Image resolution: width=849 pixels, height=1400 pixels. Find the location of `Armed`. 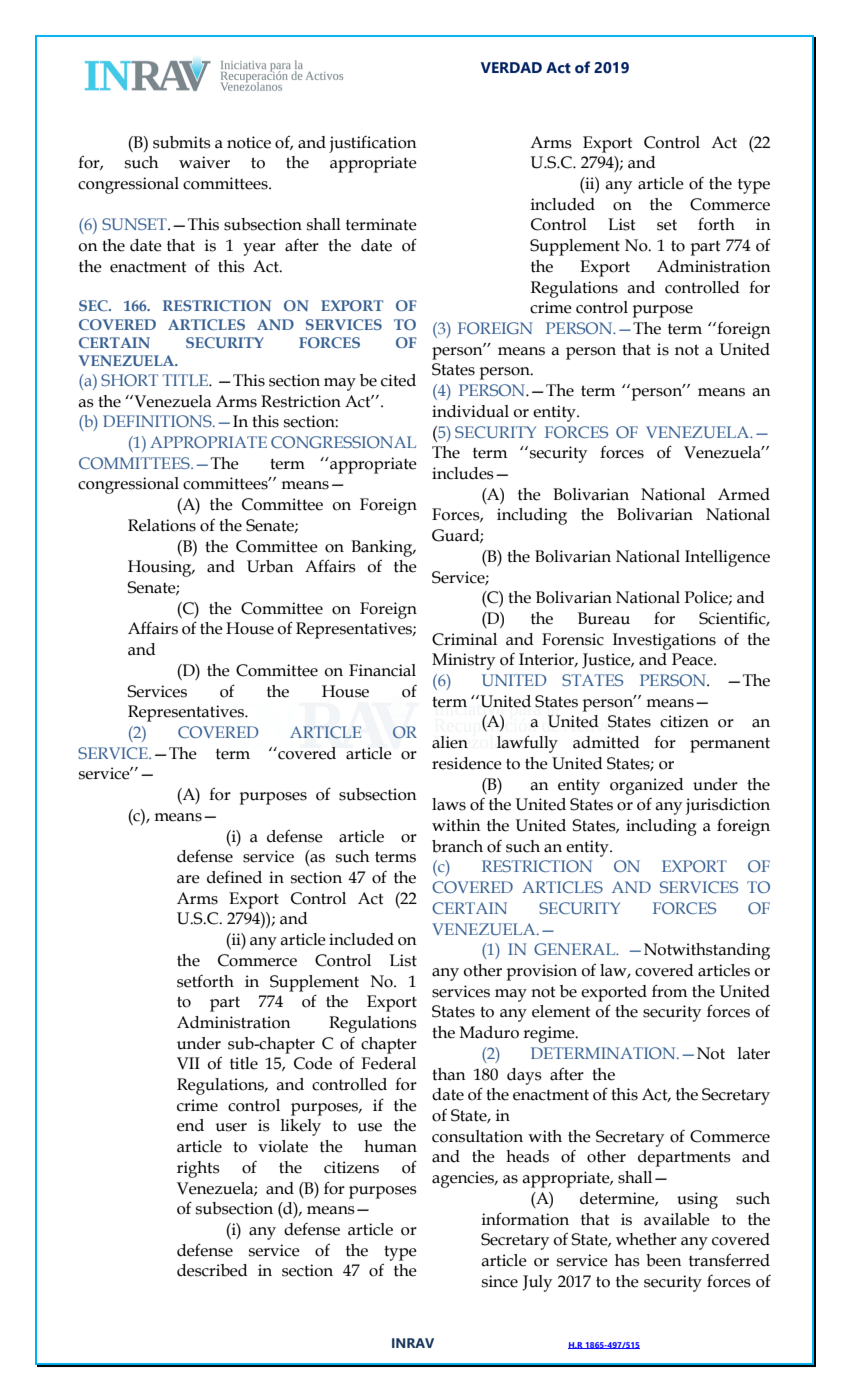

Armed is located at coordinates (744, 494).
